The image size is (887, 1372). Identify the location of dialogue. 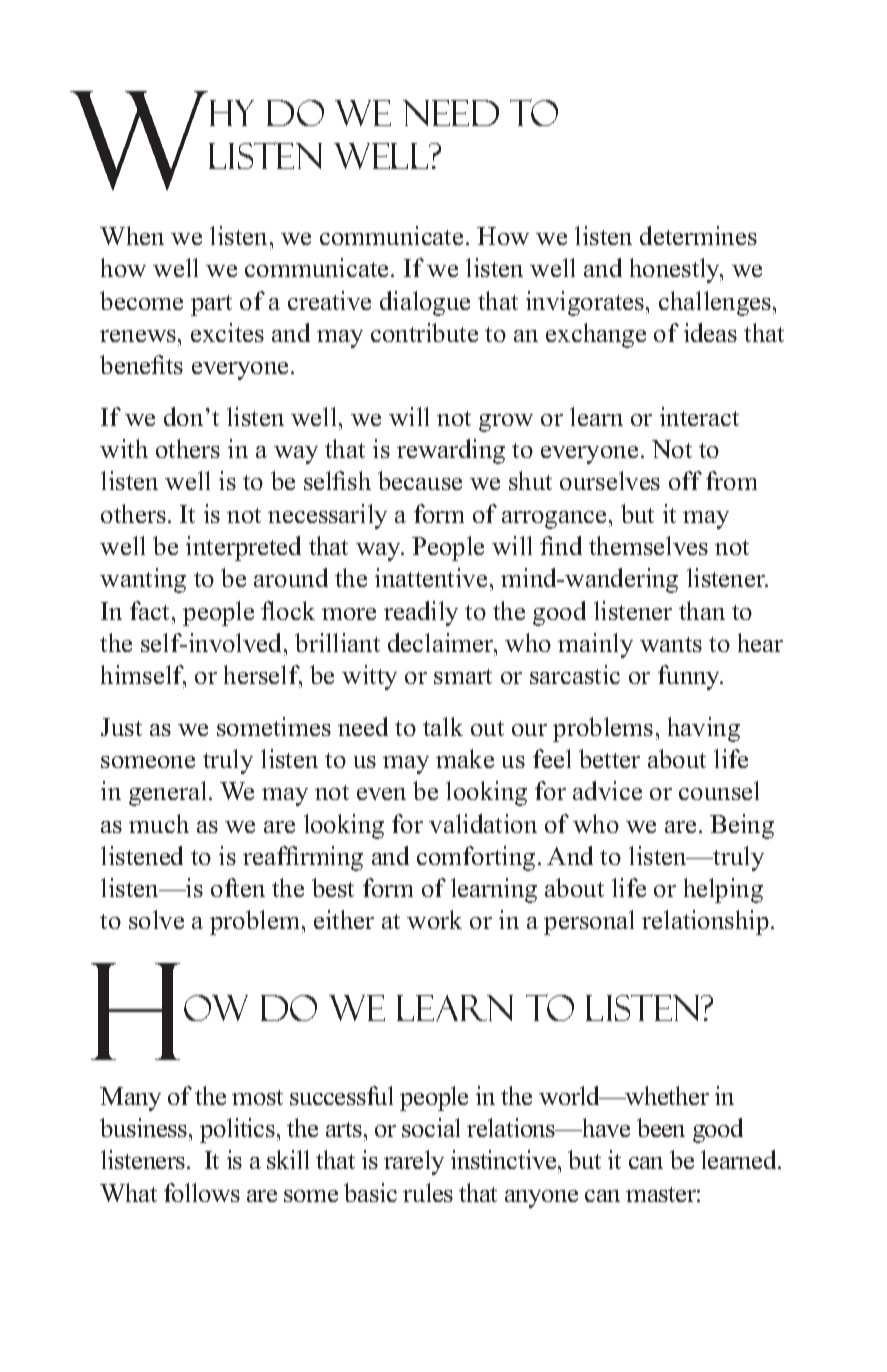
(425, 303).
